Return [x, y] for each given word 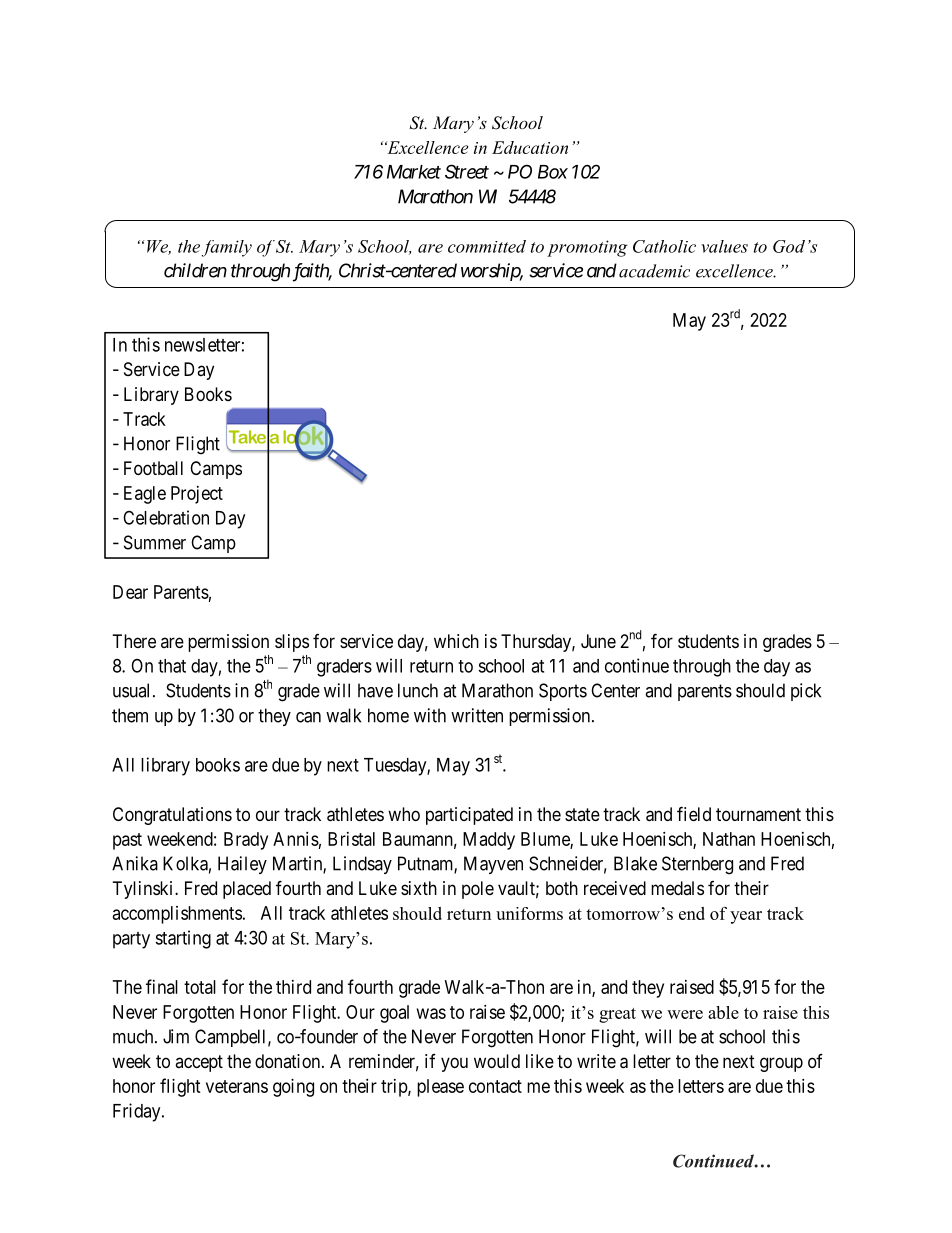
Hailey [242, 865]
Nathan [729, 839]
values [724, 246]
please [440, 1088]
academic [654, 271]
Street [467, 171]
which [456, 641]
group [781, 1064]
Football [153, 468]
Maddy [489, 841]
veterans [237, 1086]
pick [806, 692]
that [172, 666]
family [227, 248]
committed [487, 246]
